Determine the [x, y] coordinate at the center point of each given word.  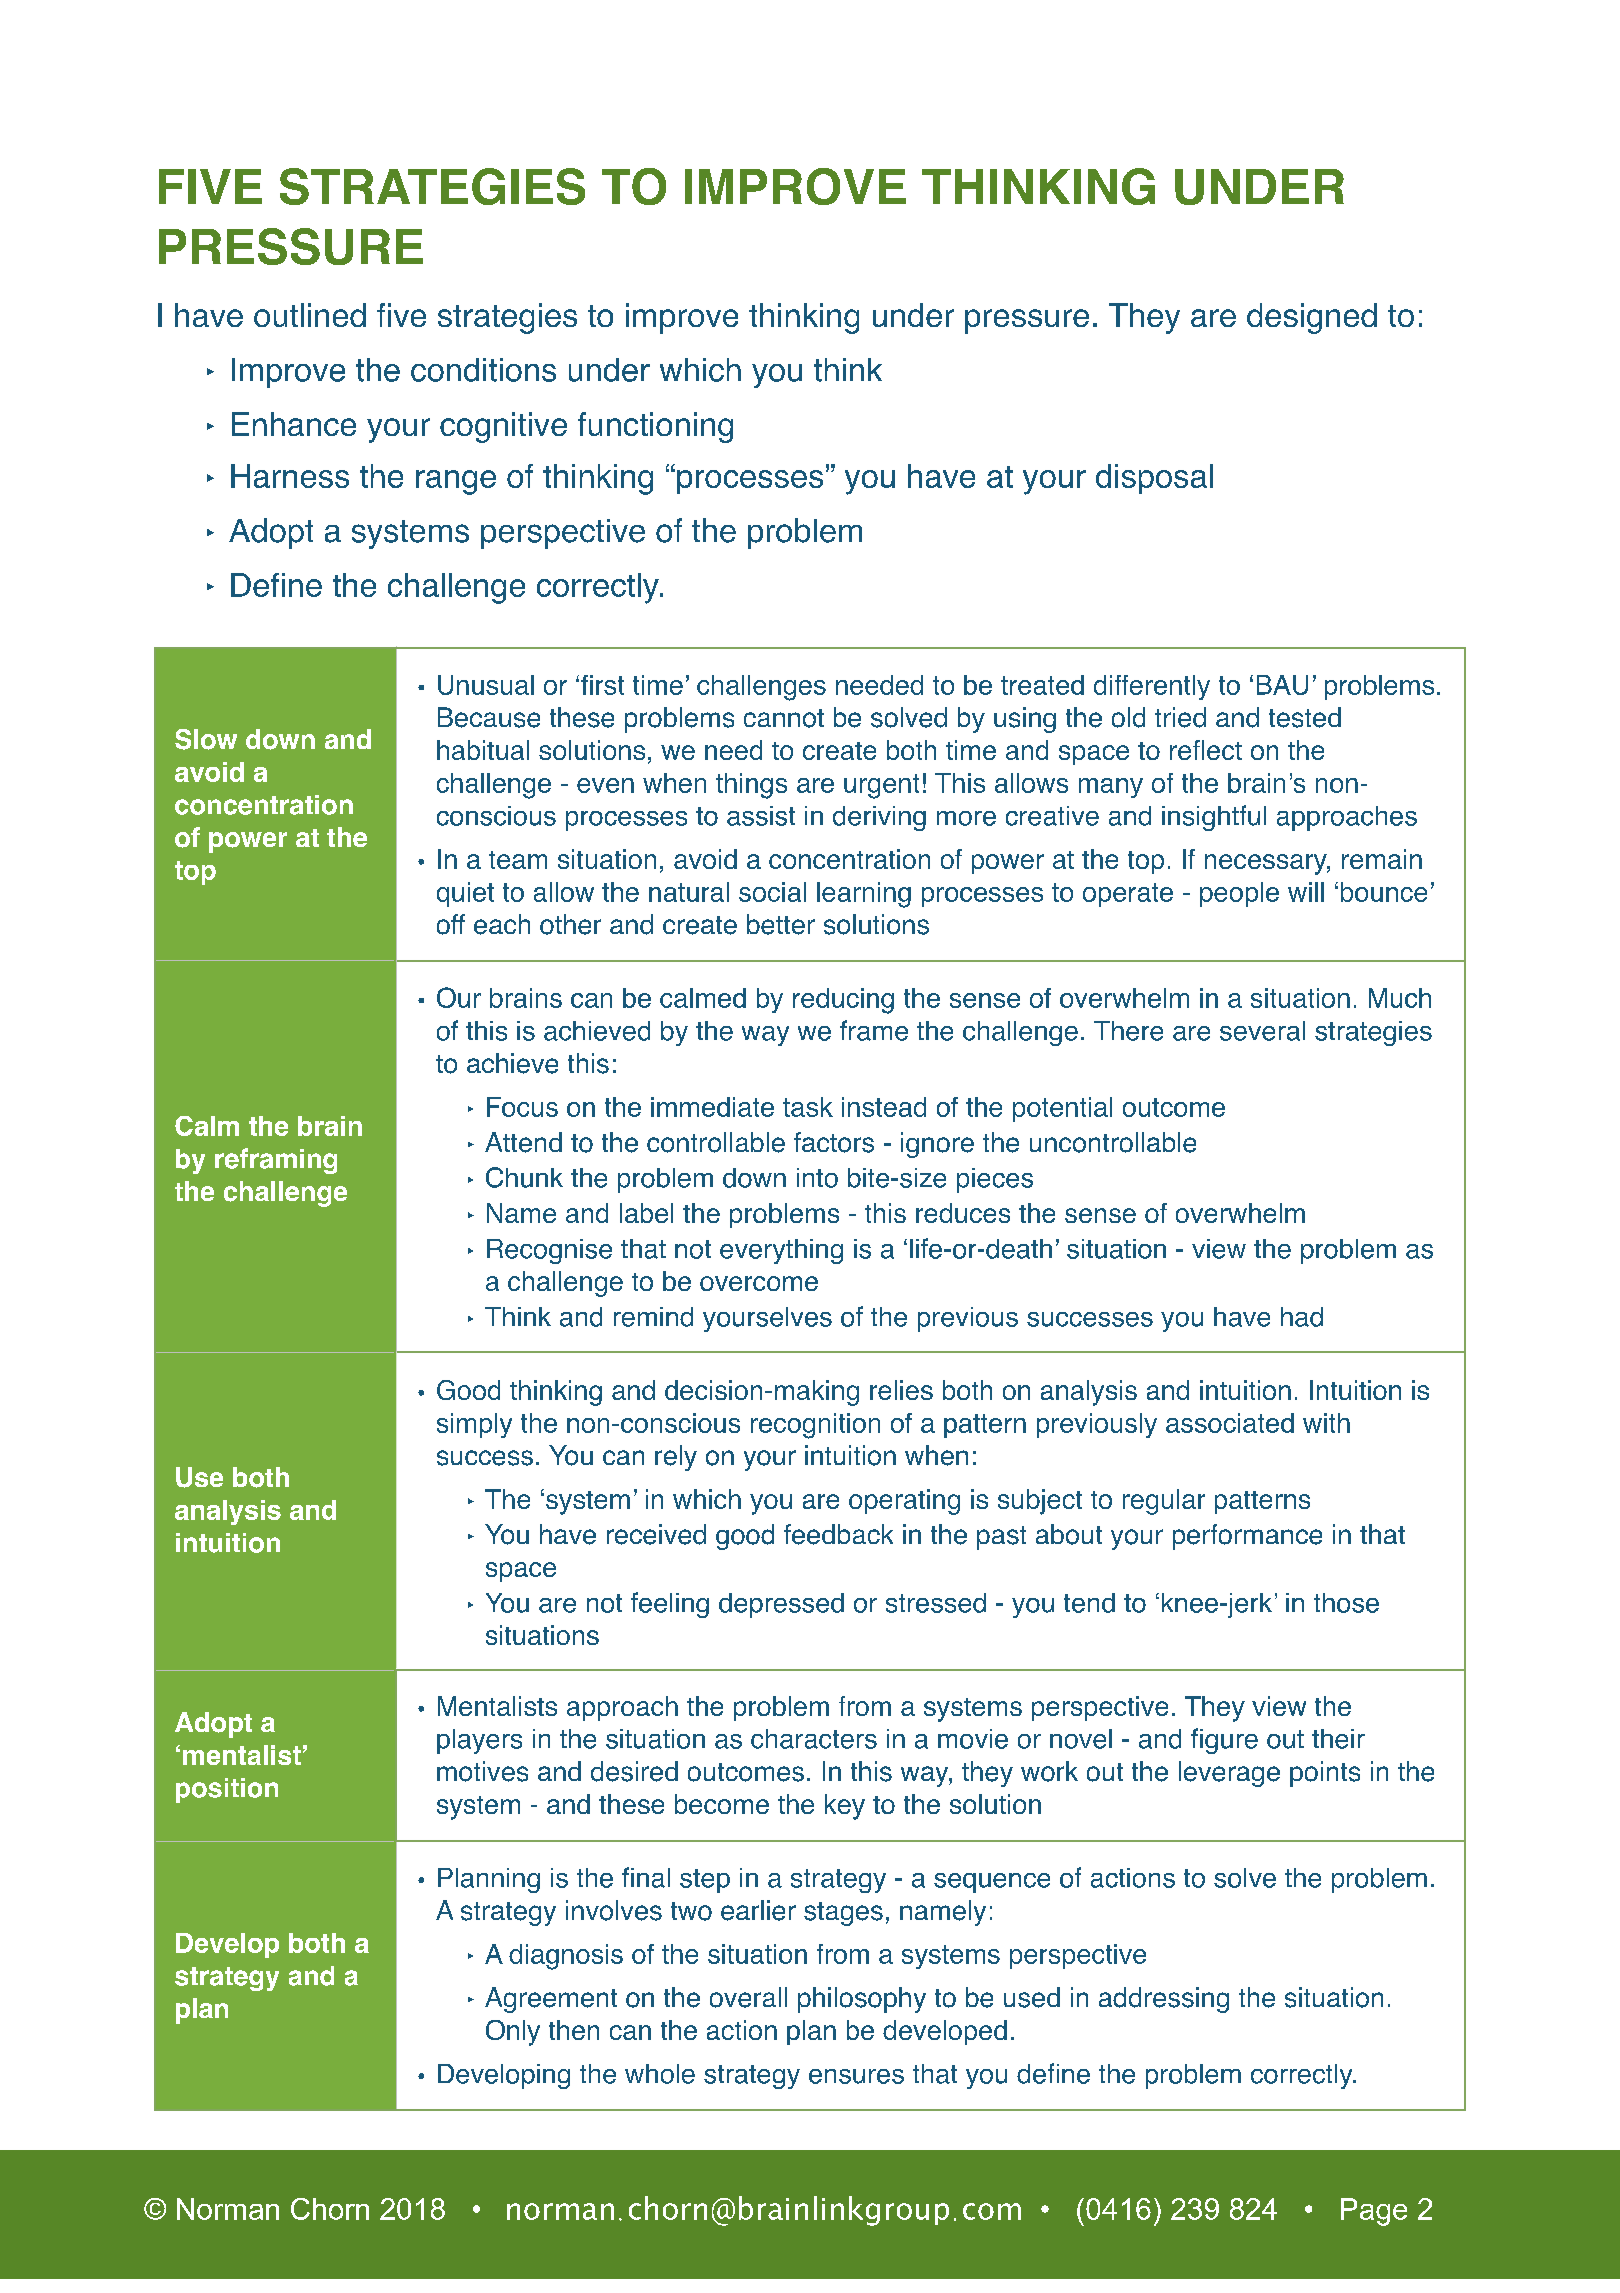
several [1262, 1031]
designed [1312, 318]
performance [1247, 1537]
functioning [655, 427]
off [451, 924]
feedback [838, 1534]
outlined [310, 315]
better [781, 924]
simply [474, 1425]
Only [513, 2033]
